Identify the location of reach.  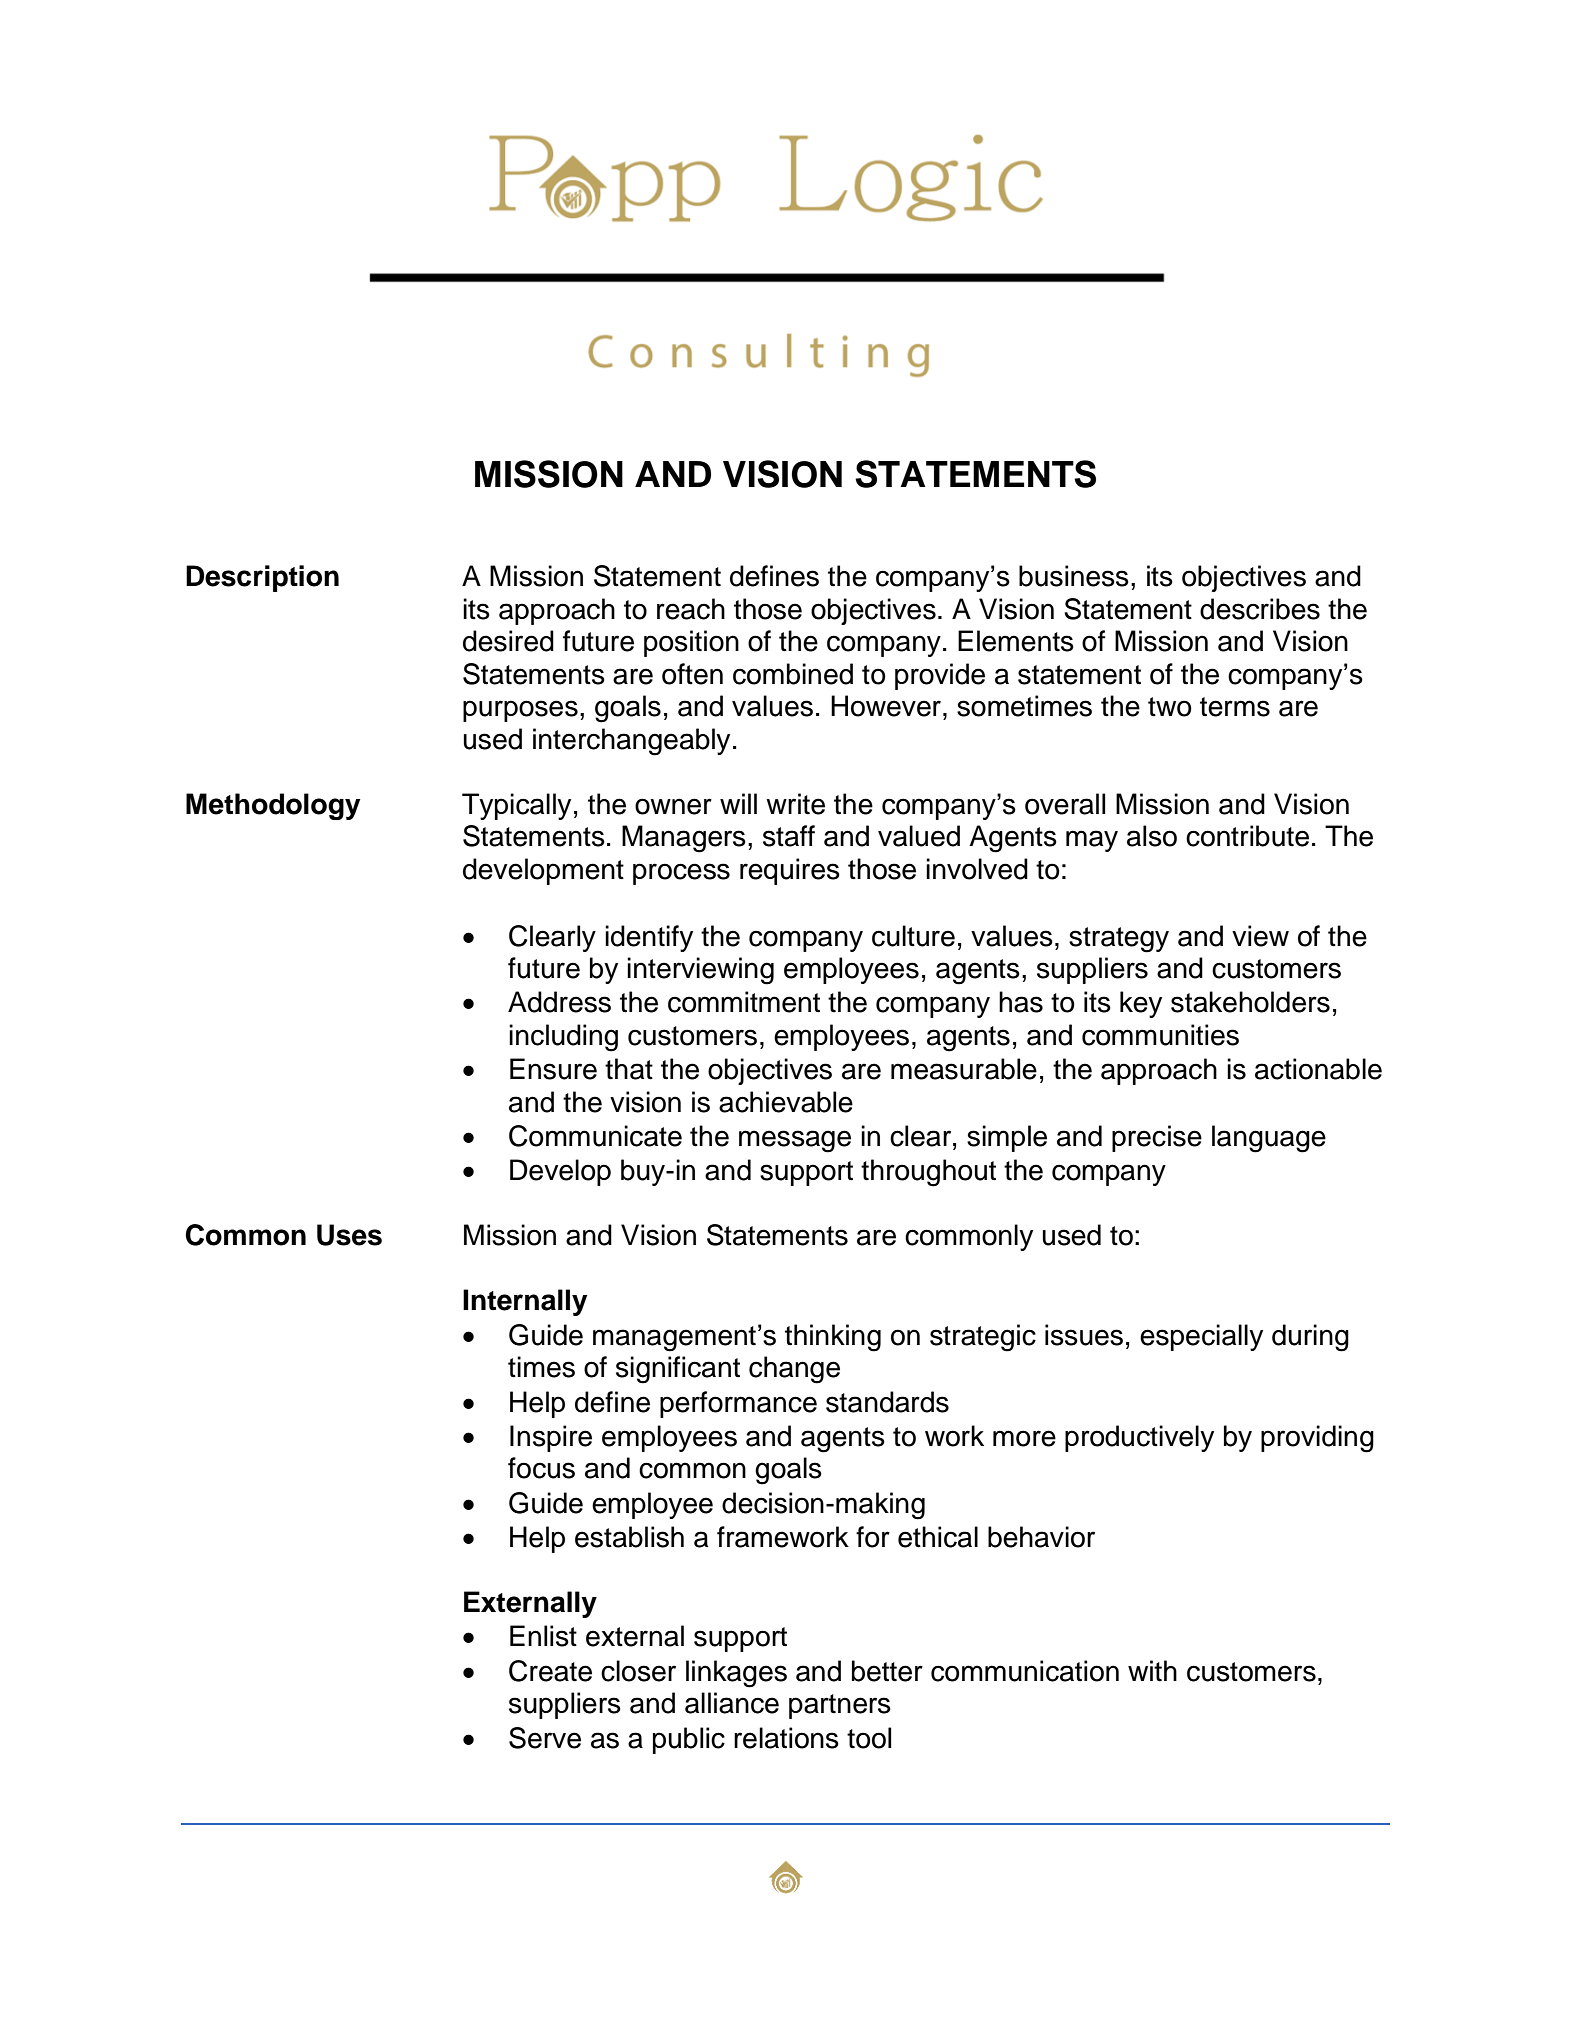
(691, 609).
